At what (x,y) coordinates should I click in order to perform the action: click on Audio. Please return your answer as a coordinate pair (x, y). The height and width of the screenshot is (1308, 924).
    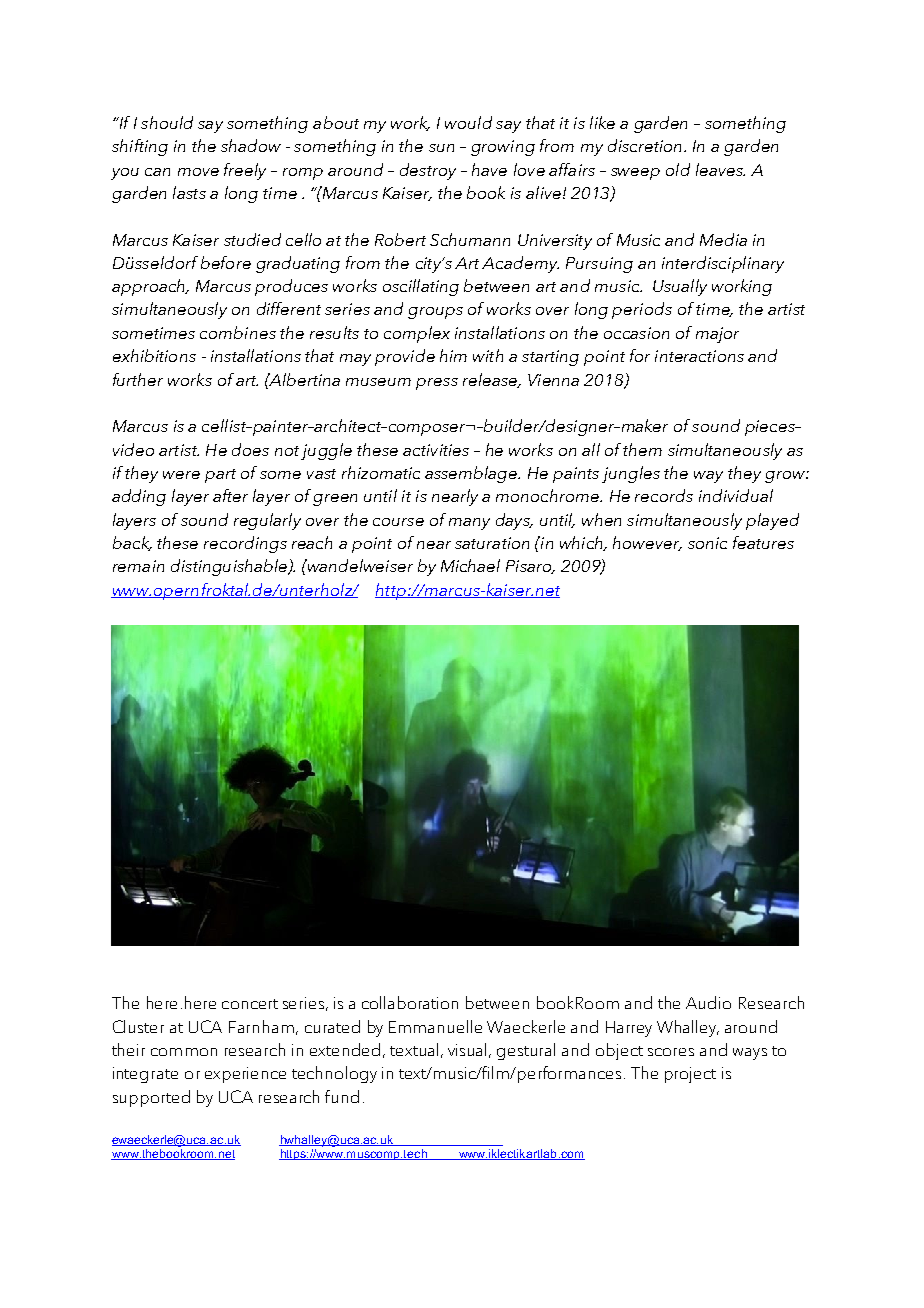
    Looking at the image, I should click on (708, 1002).
